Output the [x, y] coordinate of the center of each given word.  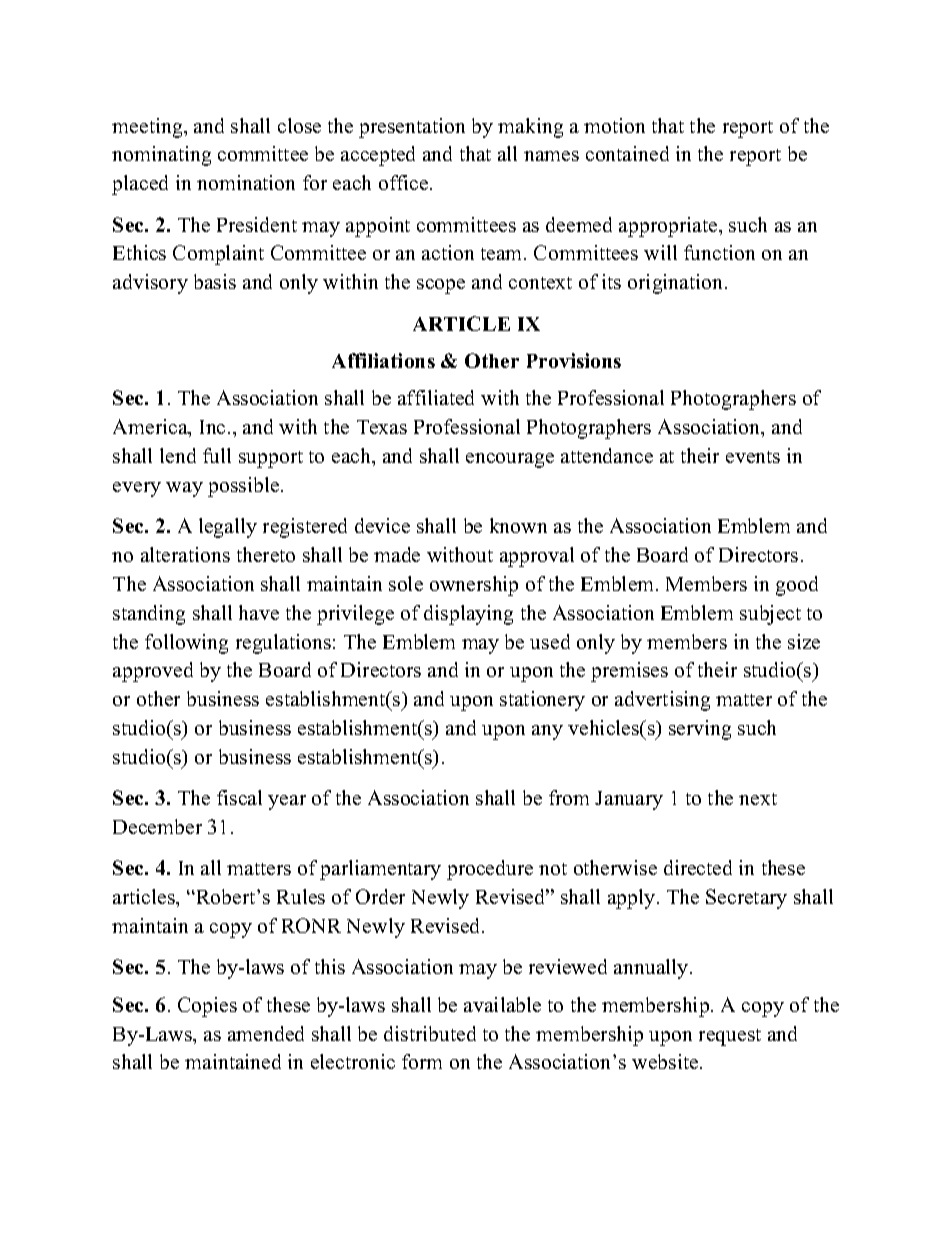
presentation [412, 128]
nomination [246, 182]
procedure [490, 870]
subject [770, 615]
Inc [212, 427]
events [753, 457]
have [259, 612]
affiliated [436, 397]
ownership [474, 586]
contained [627, 153]
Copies [207, 1007]
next [758, 799]
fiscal [239, 797]
